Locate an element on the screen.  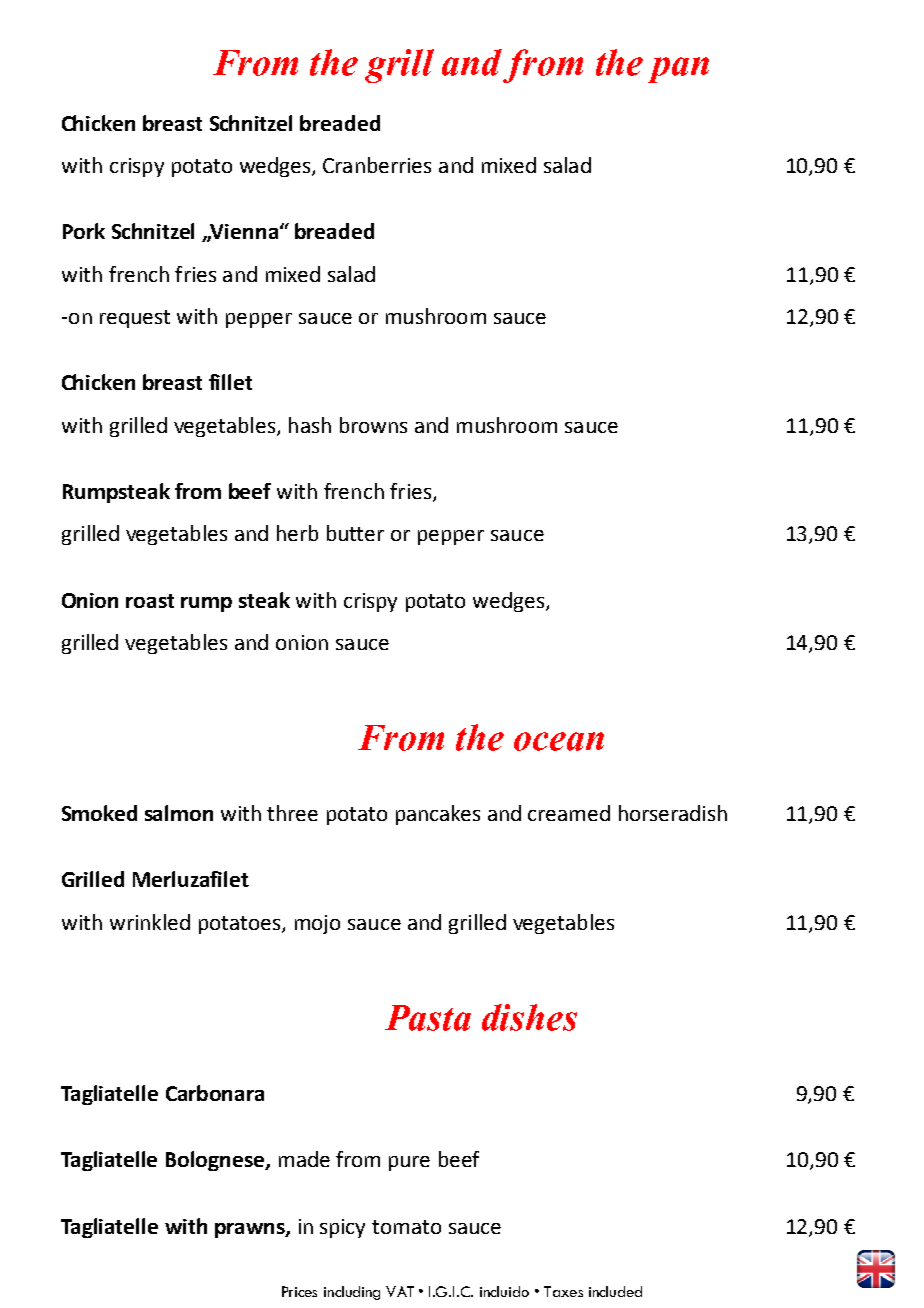
Cranberries is located at coordinates (377, 165).
